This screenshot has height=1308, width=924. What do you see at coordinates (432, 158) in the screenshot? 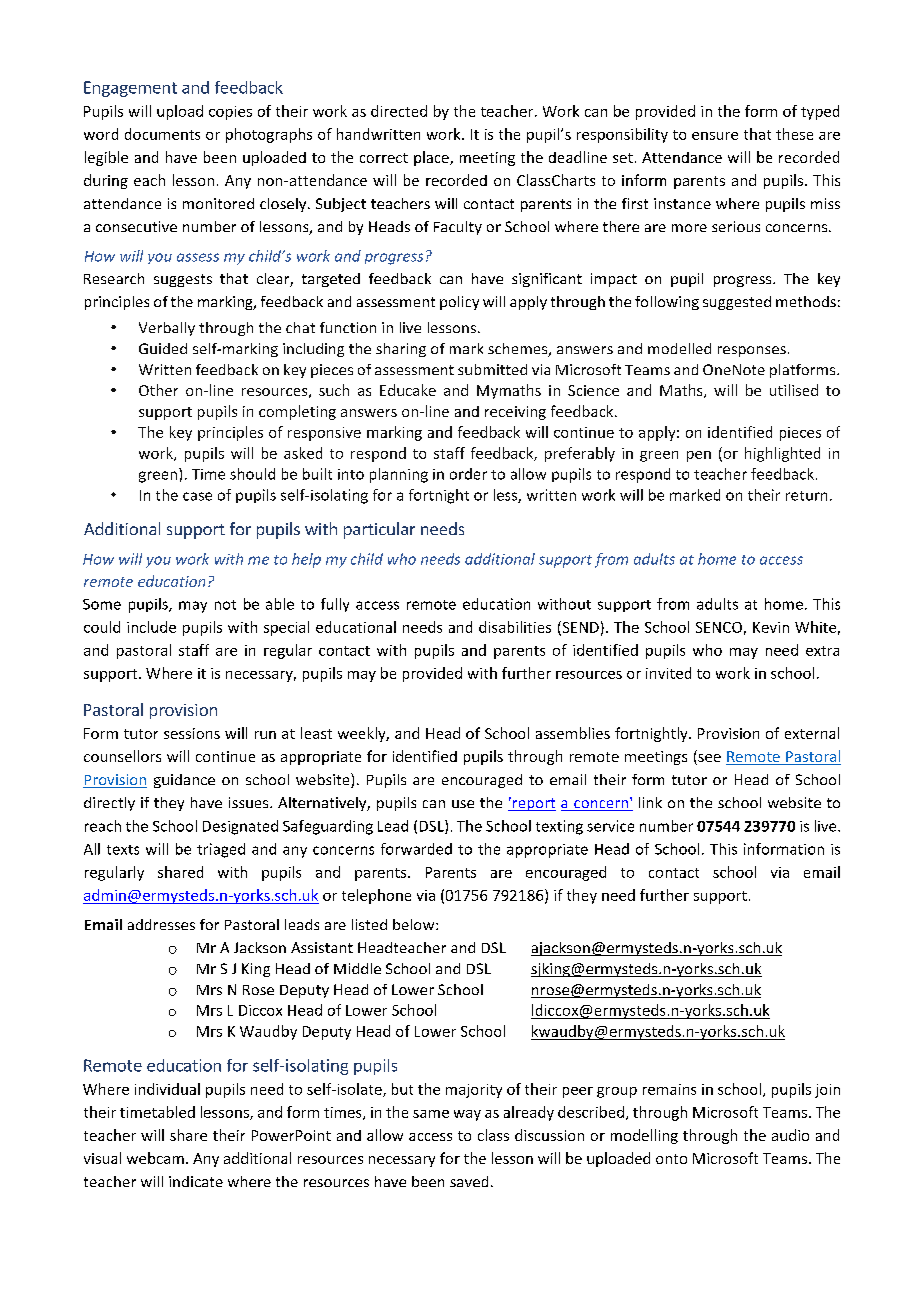
I see `place` at bounding box center [432, 158].
